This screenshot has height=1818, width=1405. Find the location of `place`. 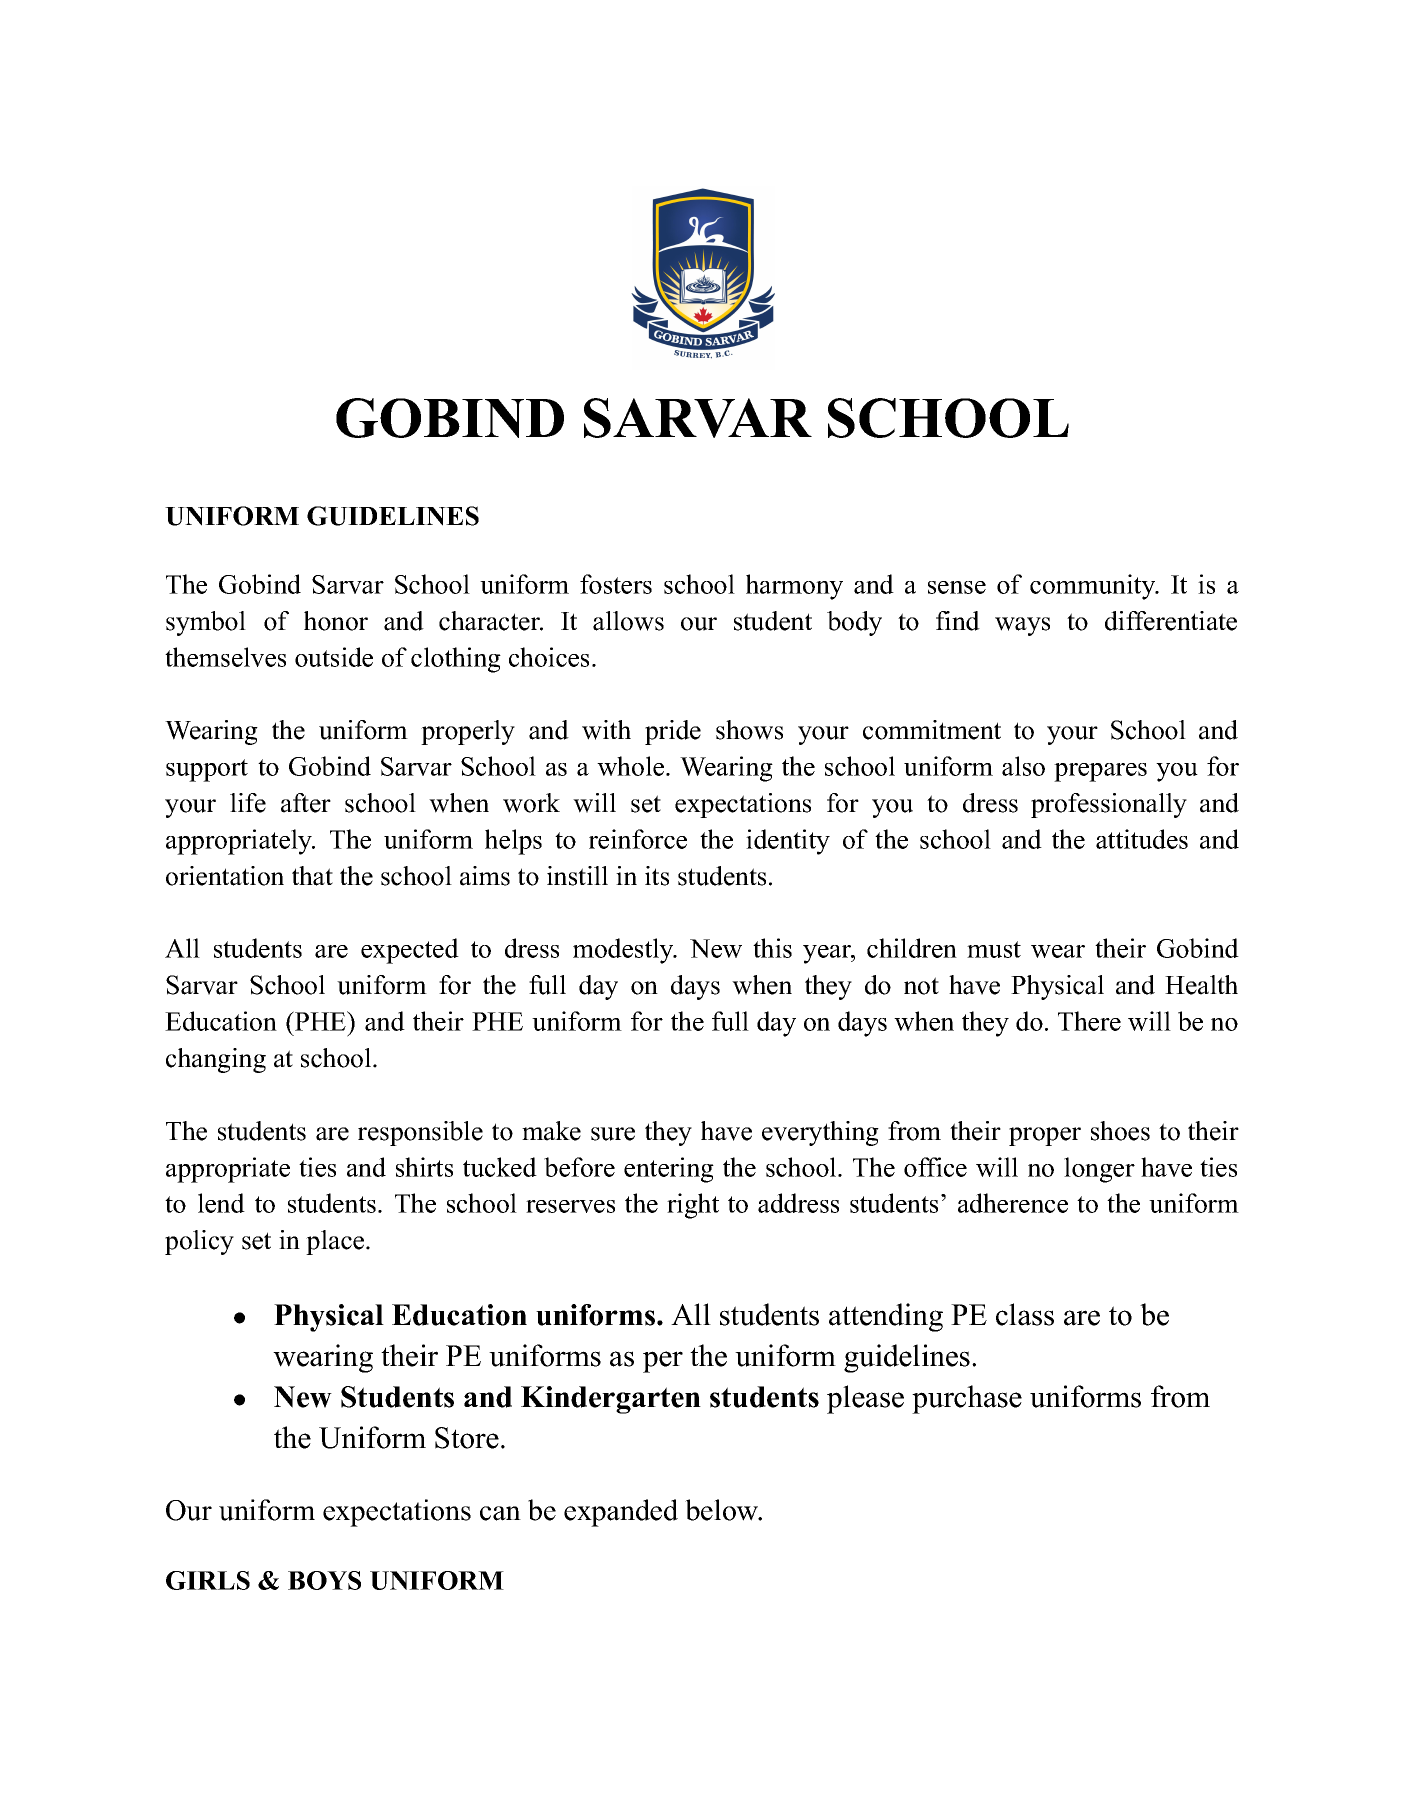

place is located at coordinates (335, 1242).
